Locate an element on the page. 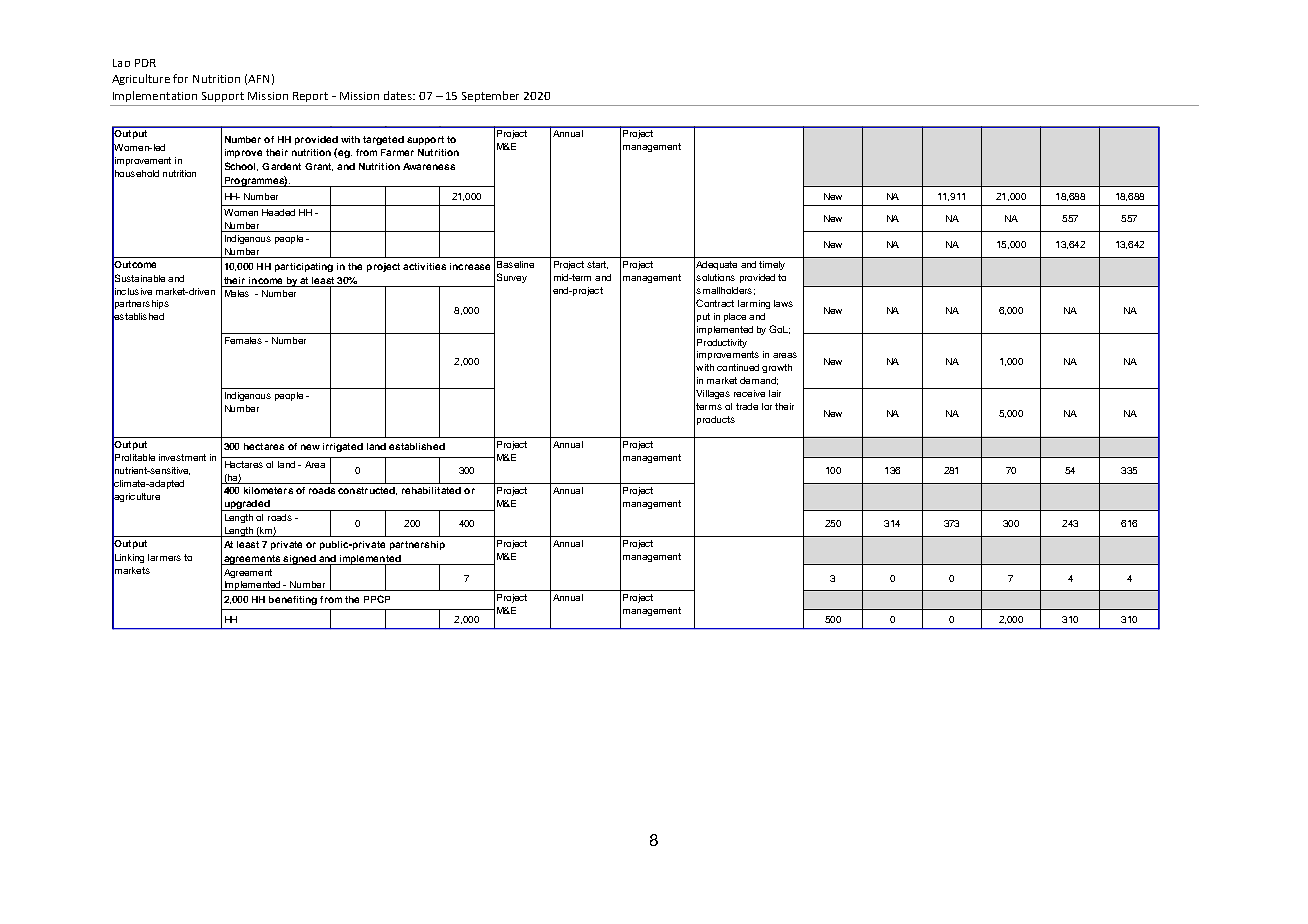  investment is located at coordinates (182, 457).
